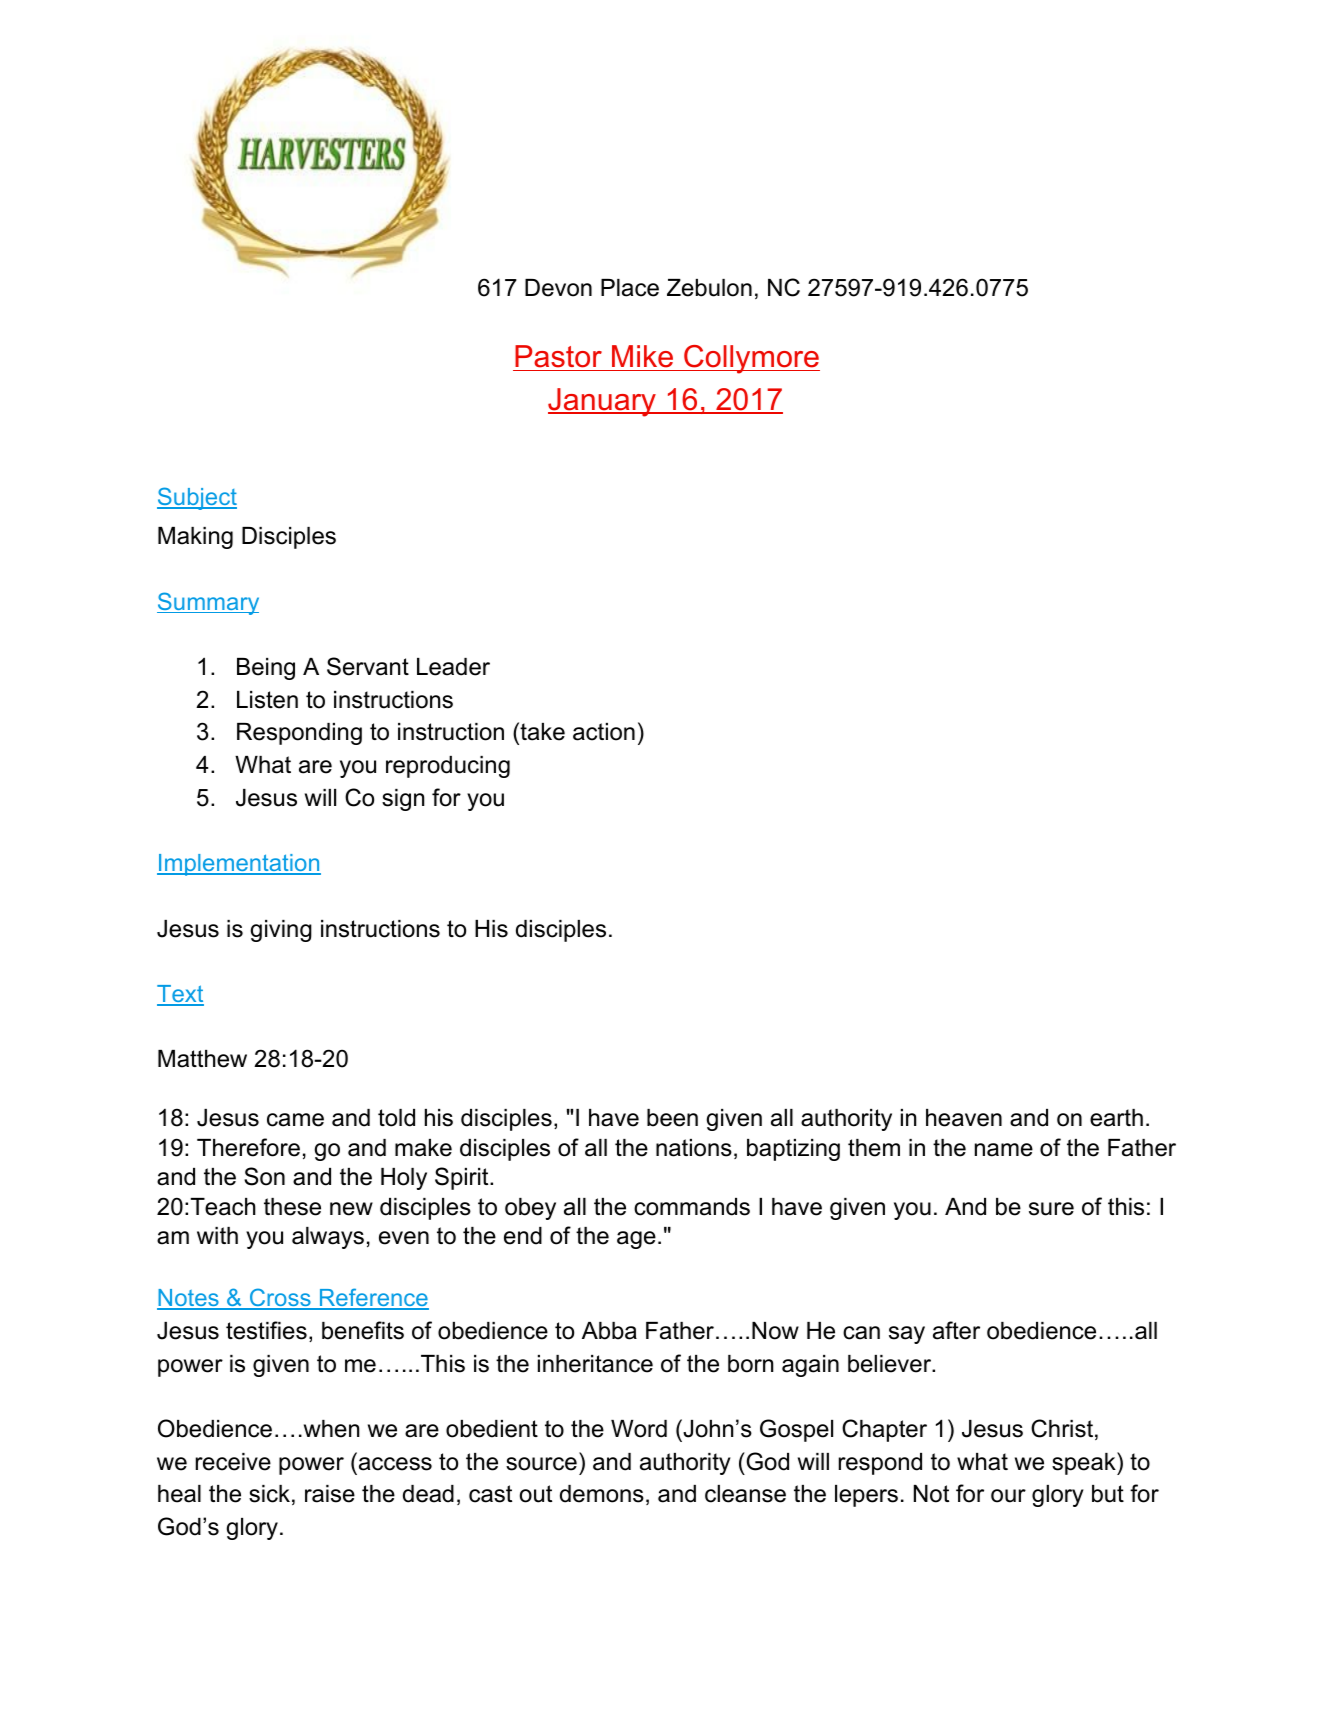 The height and width of the image is (1727, 1334). I want to click on Mike, so click(643, 358).
